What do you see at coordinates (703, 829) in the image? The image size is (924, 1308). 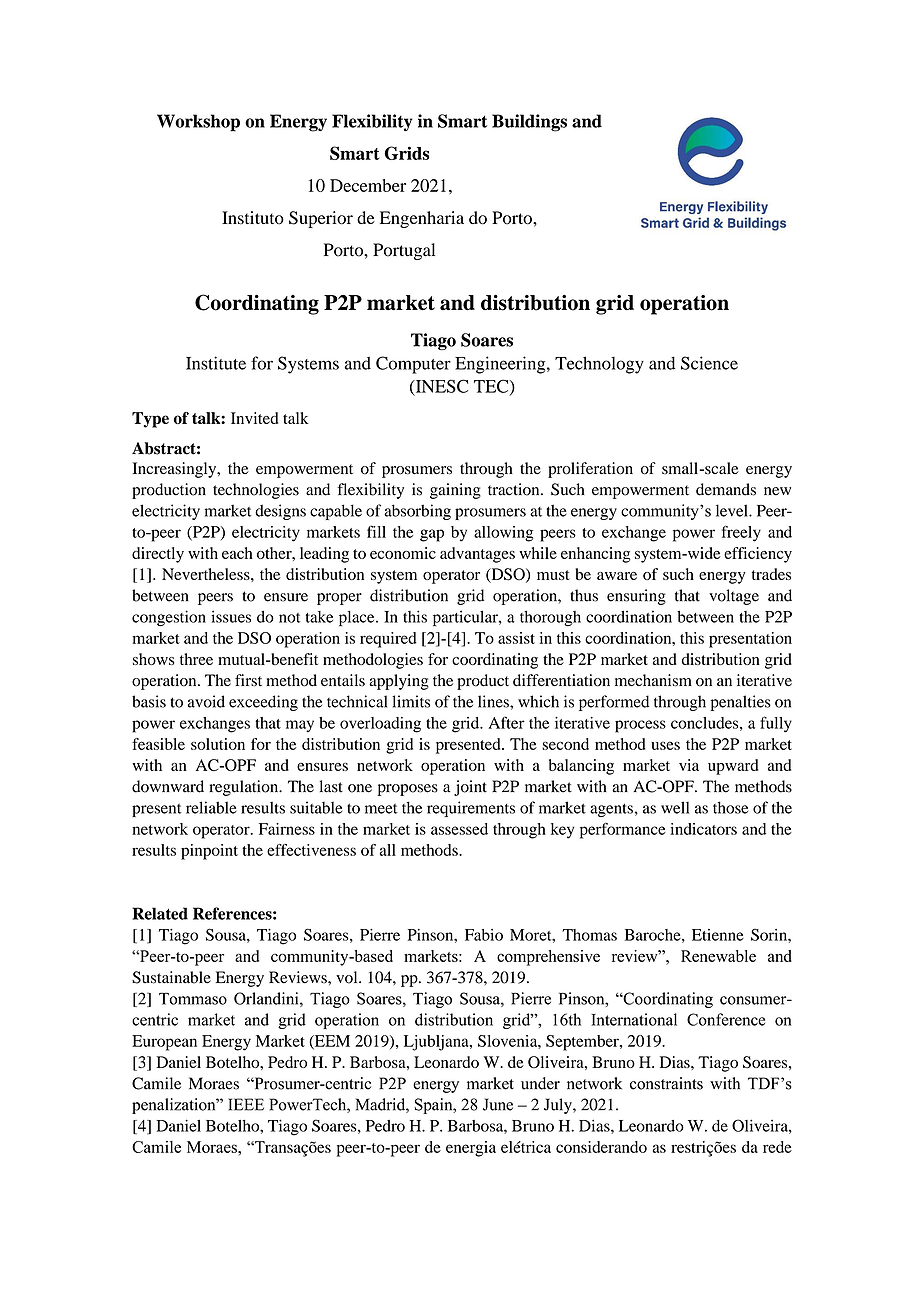 I see `indicators` at bounding box center [703, 829].
